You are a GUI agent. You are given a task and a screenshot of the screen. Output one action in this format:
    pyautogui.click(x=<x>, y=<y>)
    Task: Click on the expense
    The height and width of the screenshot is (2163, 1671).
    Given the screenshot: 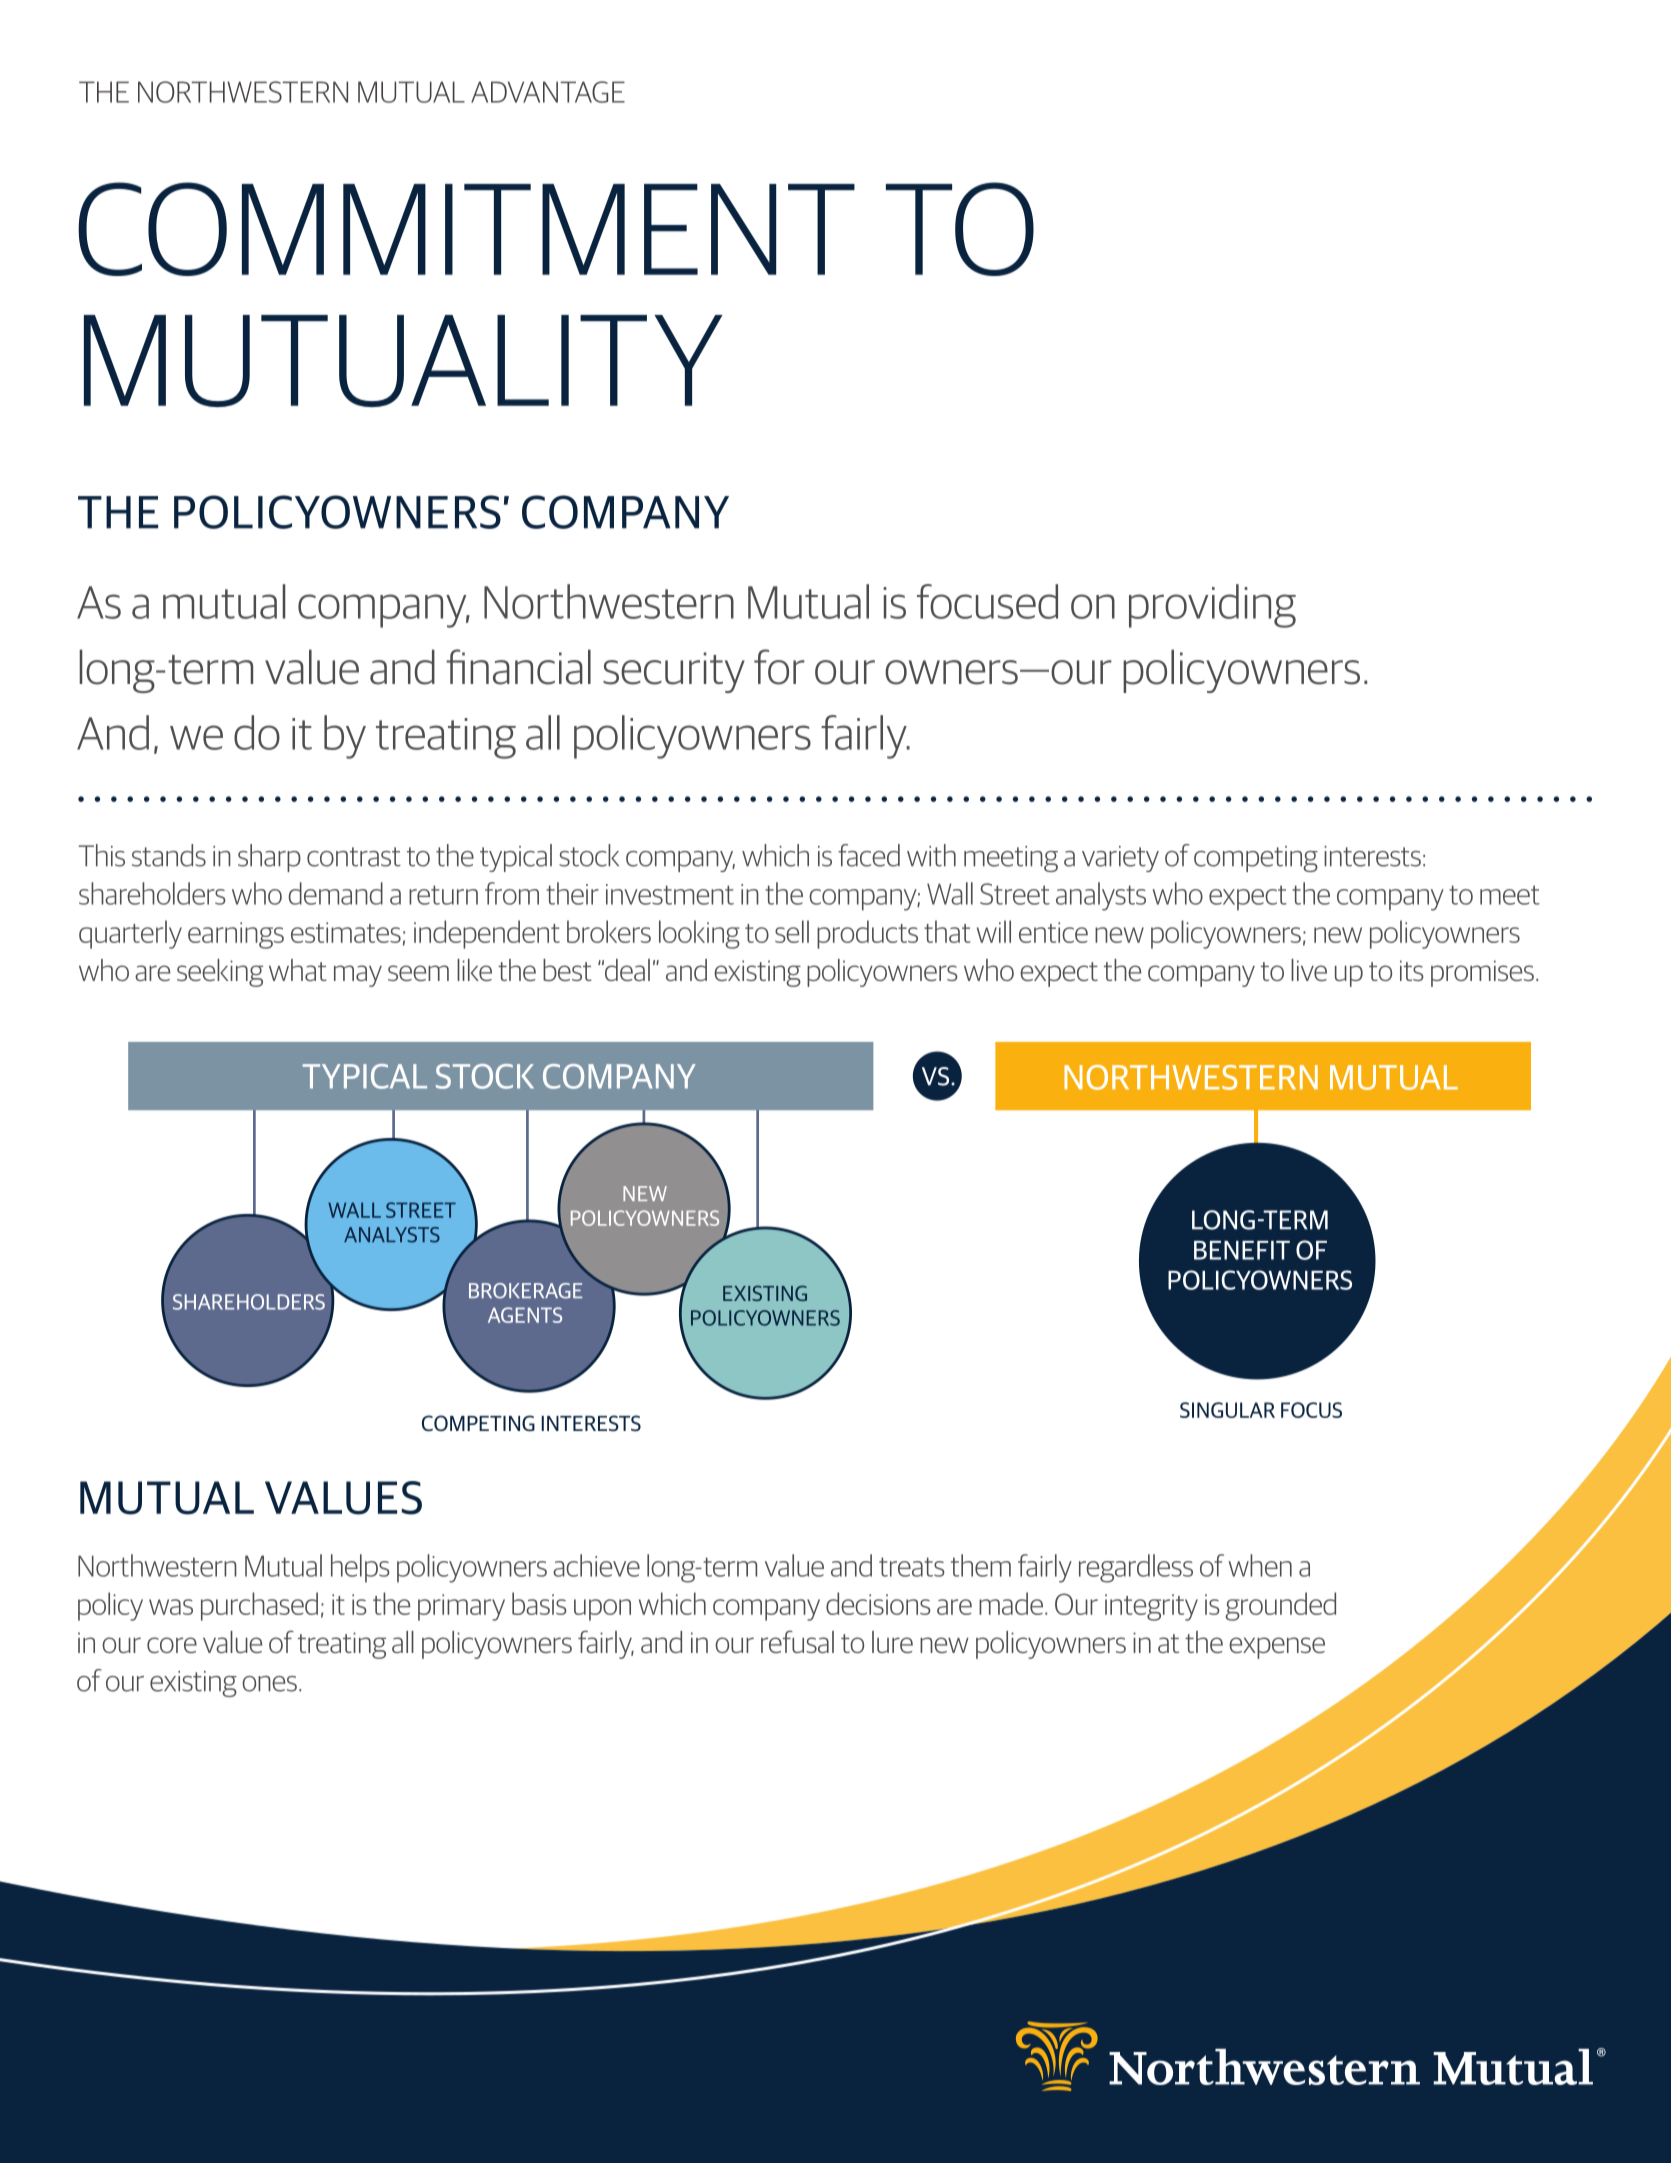 What is the action you would take?
    pyautogui.click(x=1277, y=1648)
